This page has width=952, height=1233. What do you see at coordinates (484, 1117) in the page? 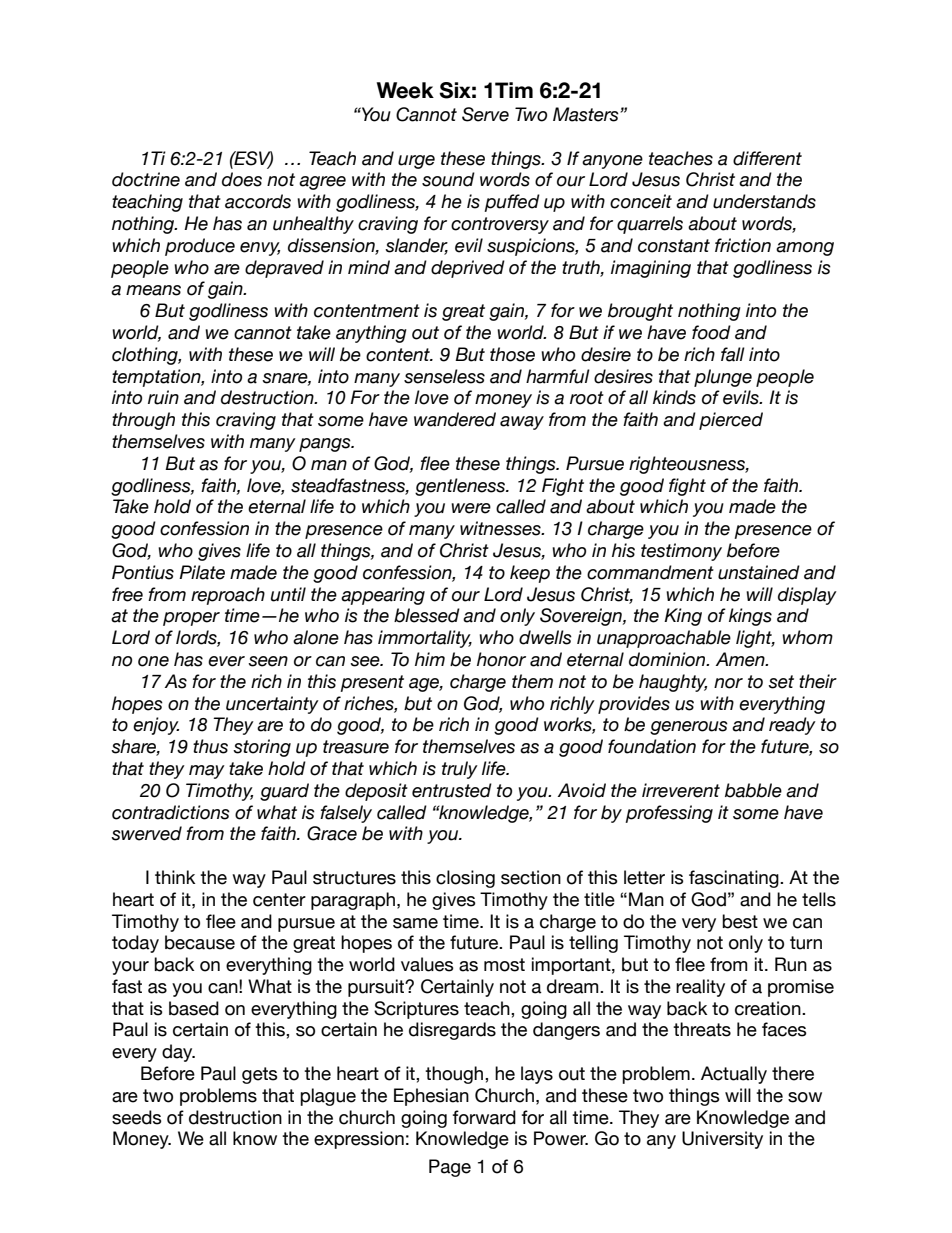
I see `forward` at bounding box center [484, 1117].
